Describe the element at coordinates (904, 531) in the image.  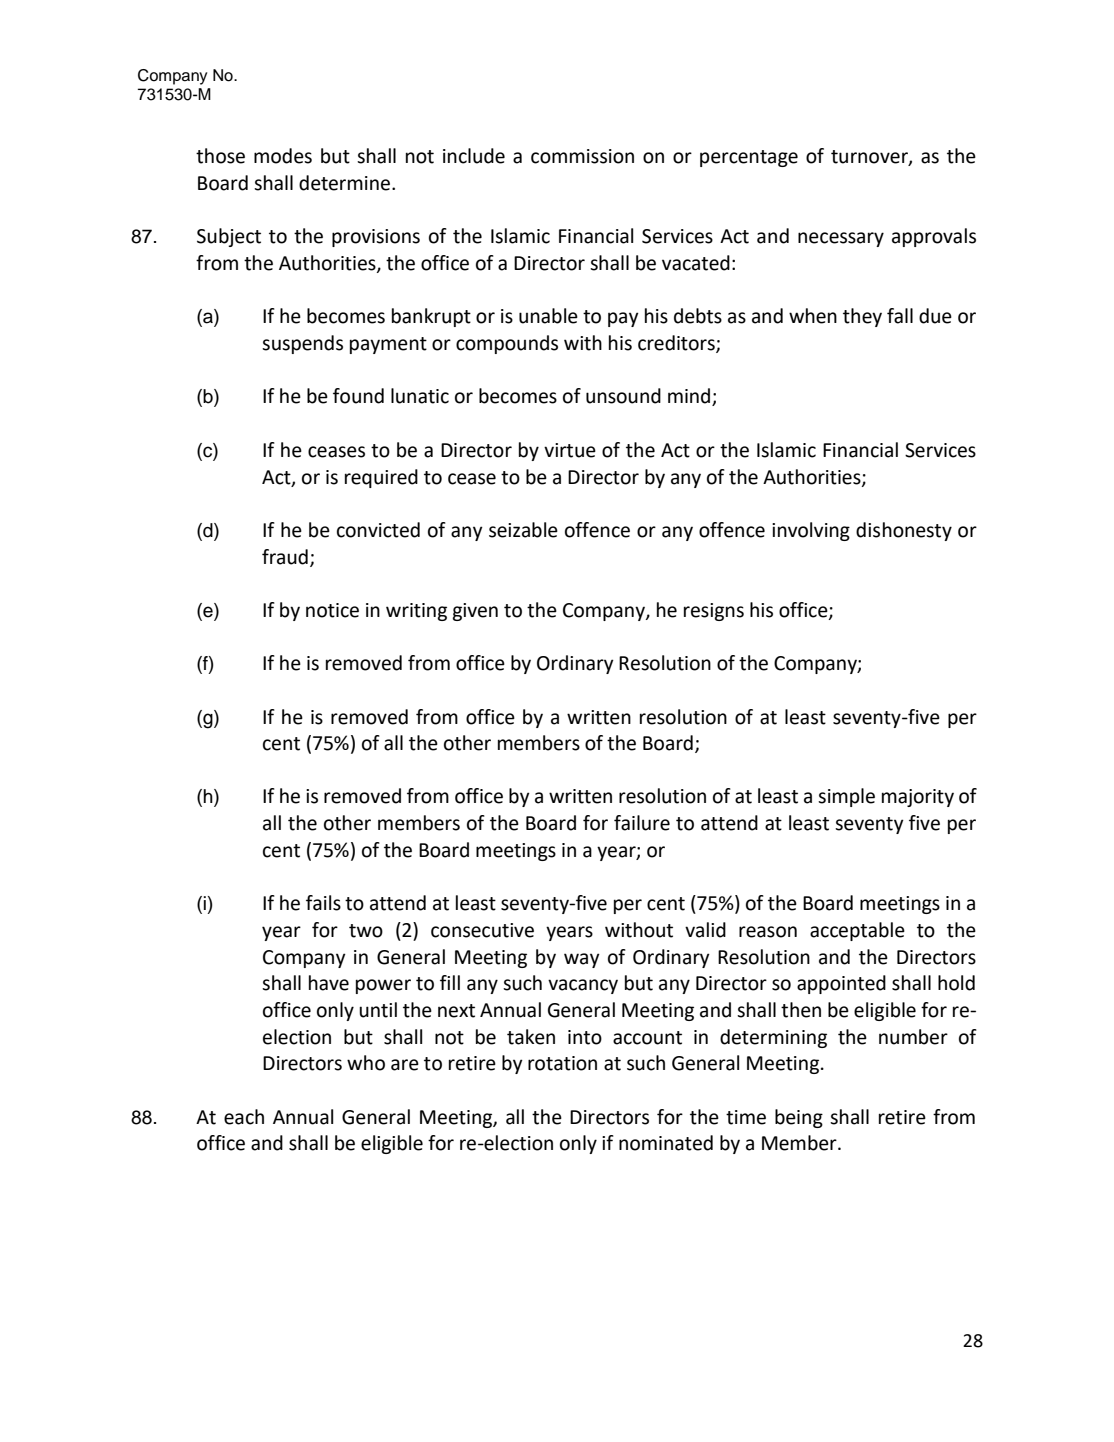
I see `dishonesty` at that location.
